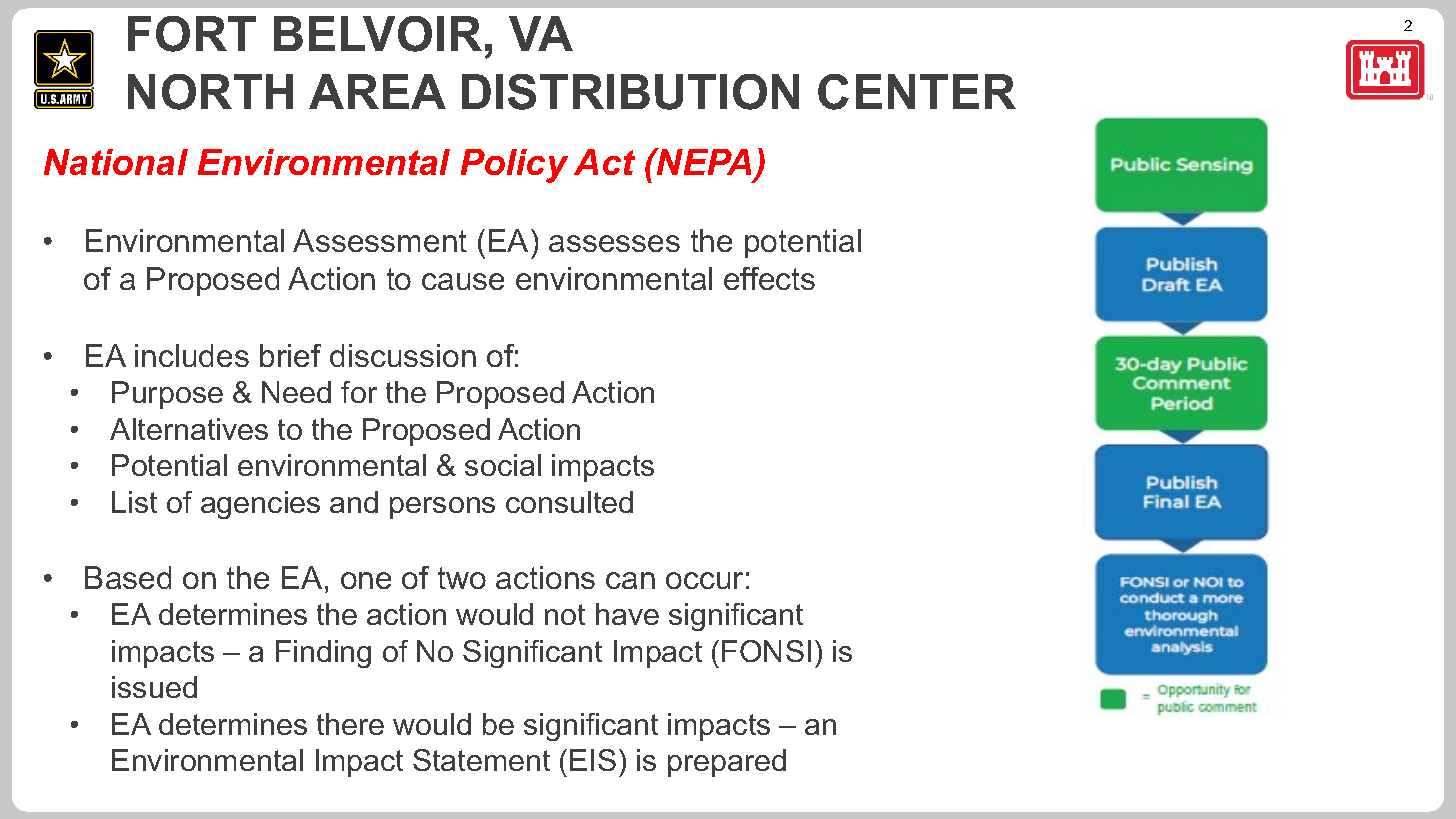  Describe the element at coordinates (569, 502) in the document. I see `consulted` at that location.
